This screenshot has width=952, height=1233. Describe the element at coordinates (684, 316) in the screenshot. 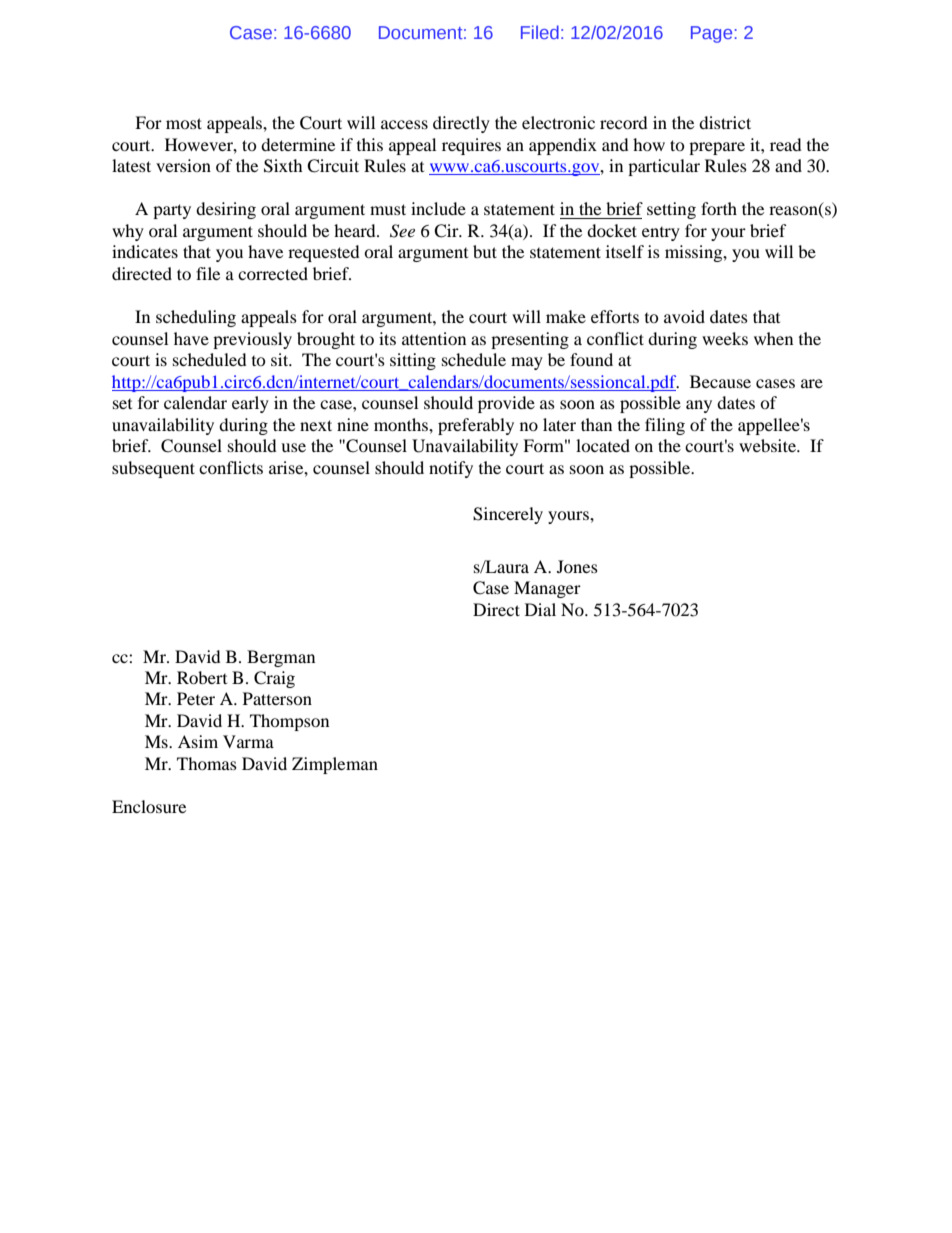

I see `avoid` at that location.
